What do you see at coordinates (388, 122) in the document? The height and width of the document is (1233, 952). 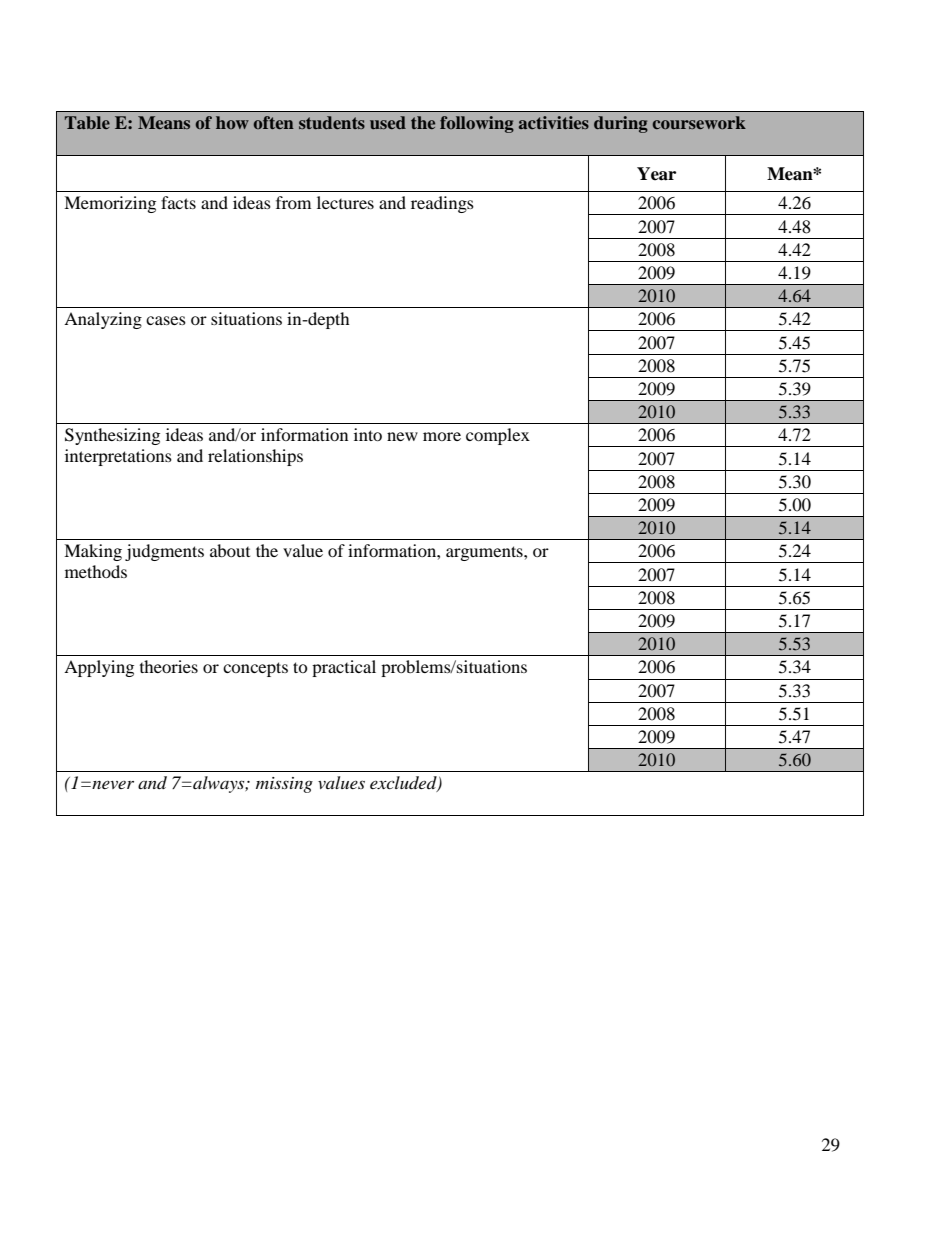 I see `used` at bounding box center [388, 122].
